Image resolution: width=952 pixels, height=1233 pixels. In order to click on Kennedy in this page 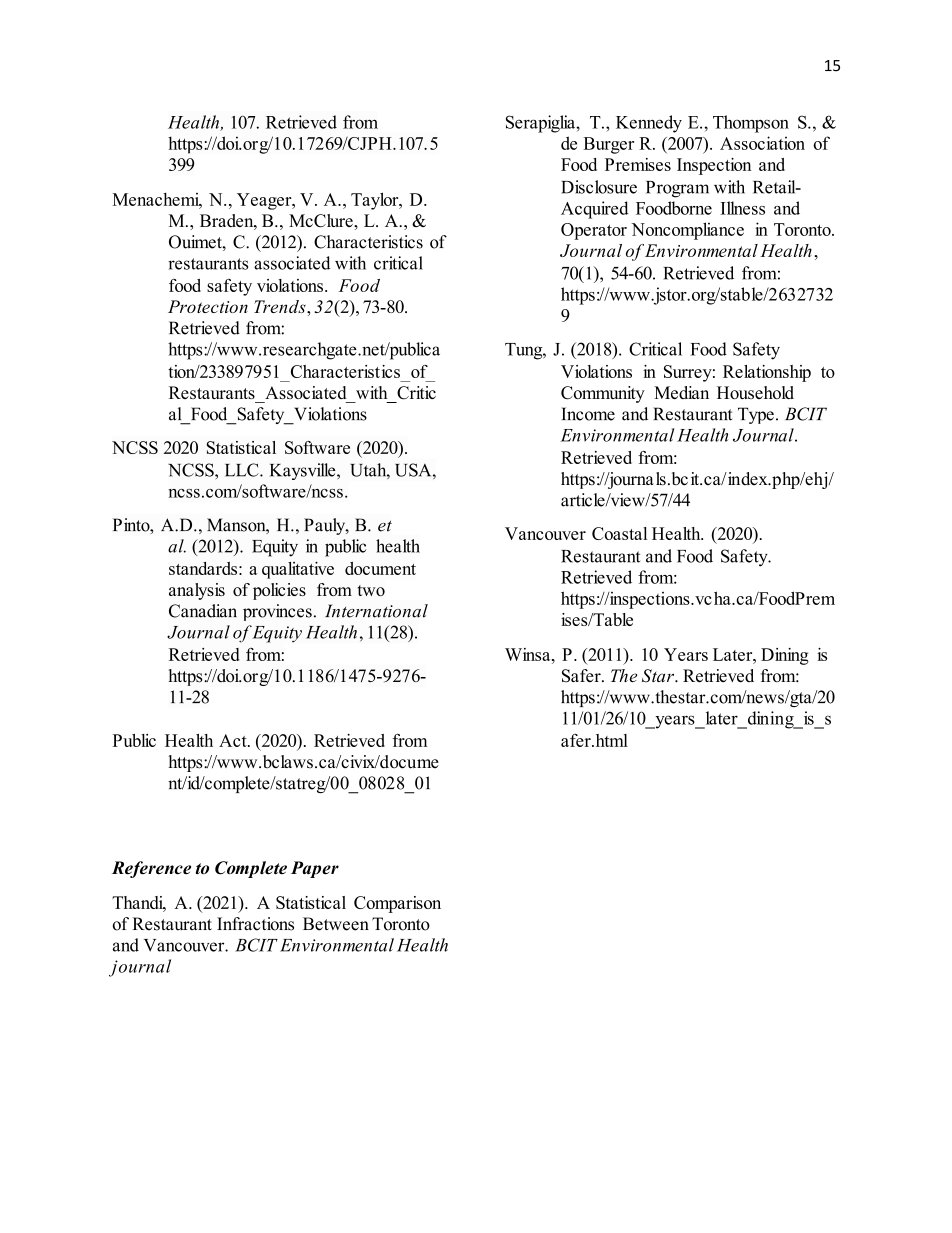, I will do `click(649, 124)`.
